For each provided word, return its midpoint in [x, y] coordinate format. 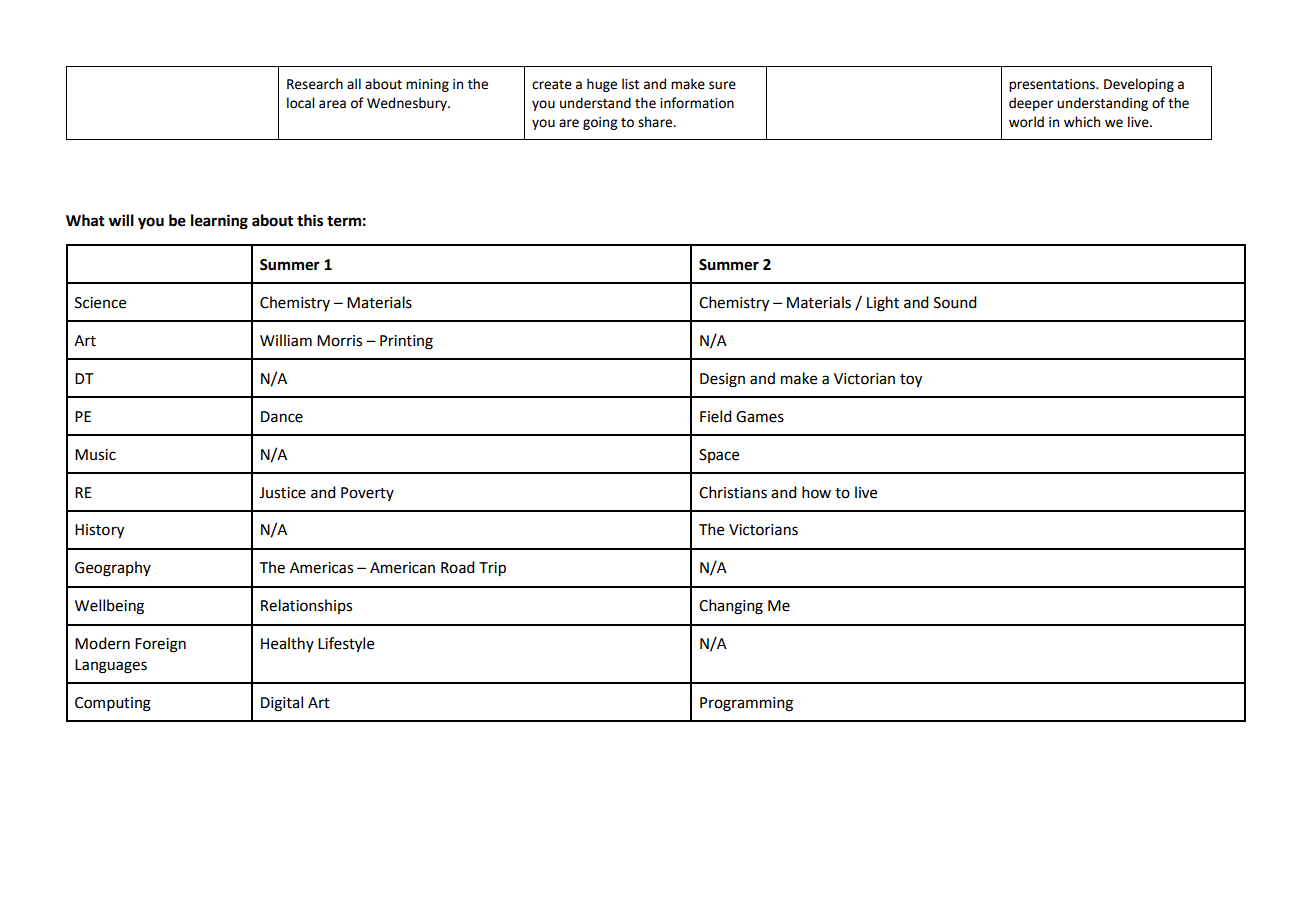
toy [911, 381]
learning [219, 222]
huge [602, 85]
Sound [955, 302]
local [300, 103]
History [99, 531]
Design [722, 380]
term [344, 221]
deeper [1031, 104]
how [816, 492]
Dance [282, 417]
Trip [492, 569]
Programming [746, 704]
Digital [282, 704]
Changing [731, 607]
